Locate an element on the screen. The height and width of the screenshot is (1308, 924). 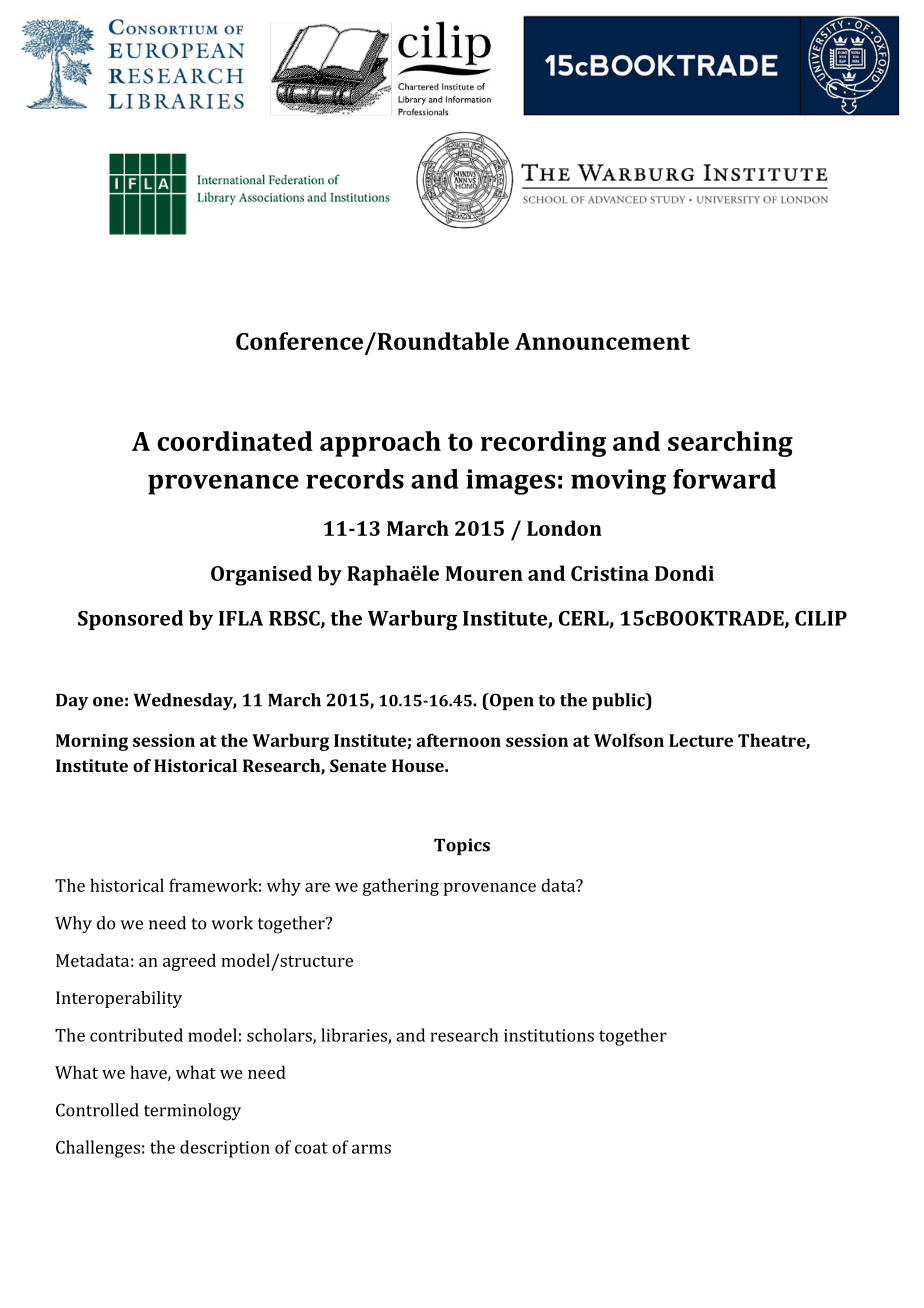
Wolfson is located at coordinates (629, 740).
